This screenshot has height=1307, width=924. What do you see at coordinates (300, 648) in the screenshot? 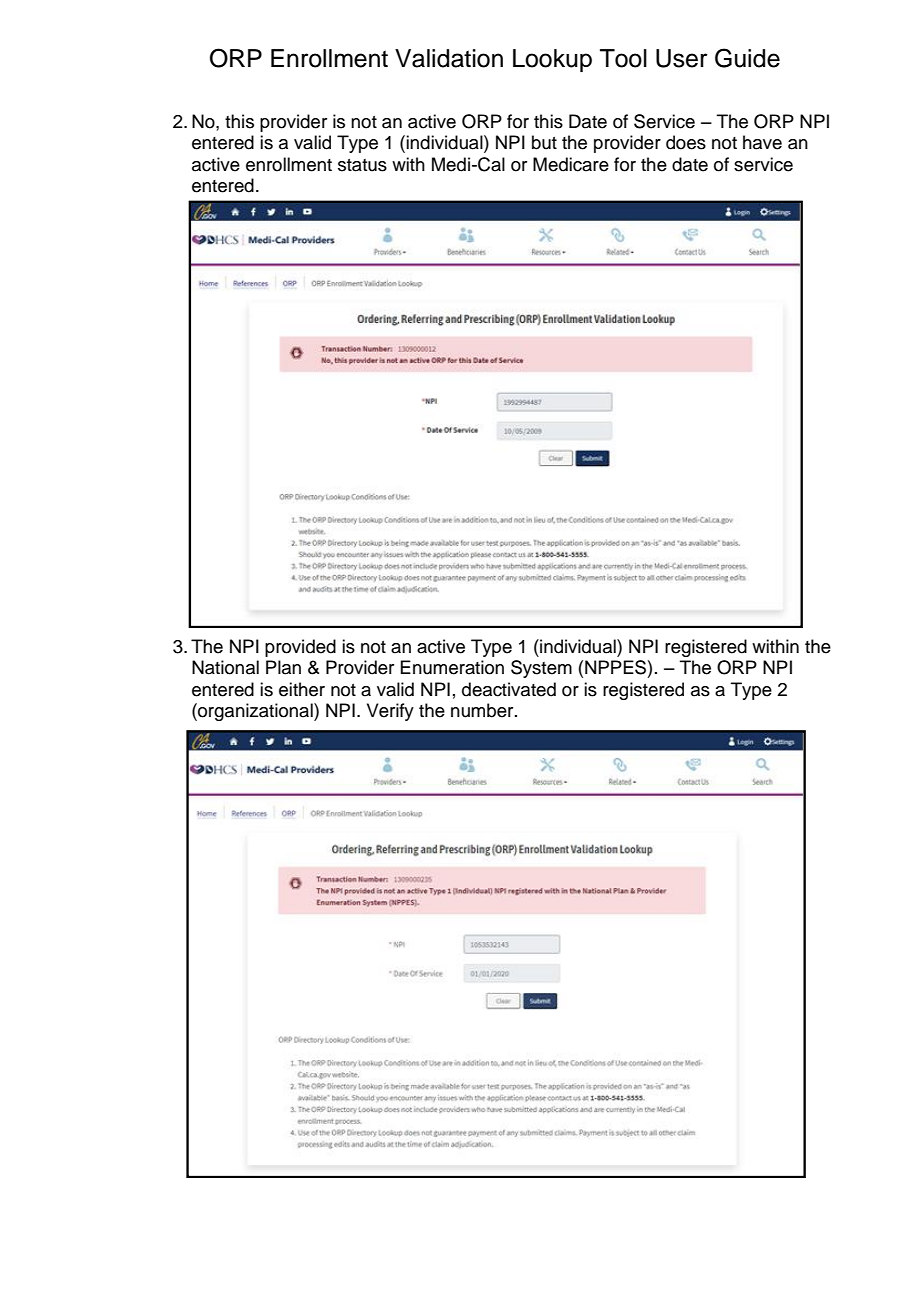
I see `provided` at bounding box center [300, 648].
